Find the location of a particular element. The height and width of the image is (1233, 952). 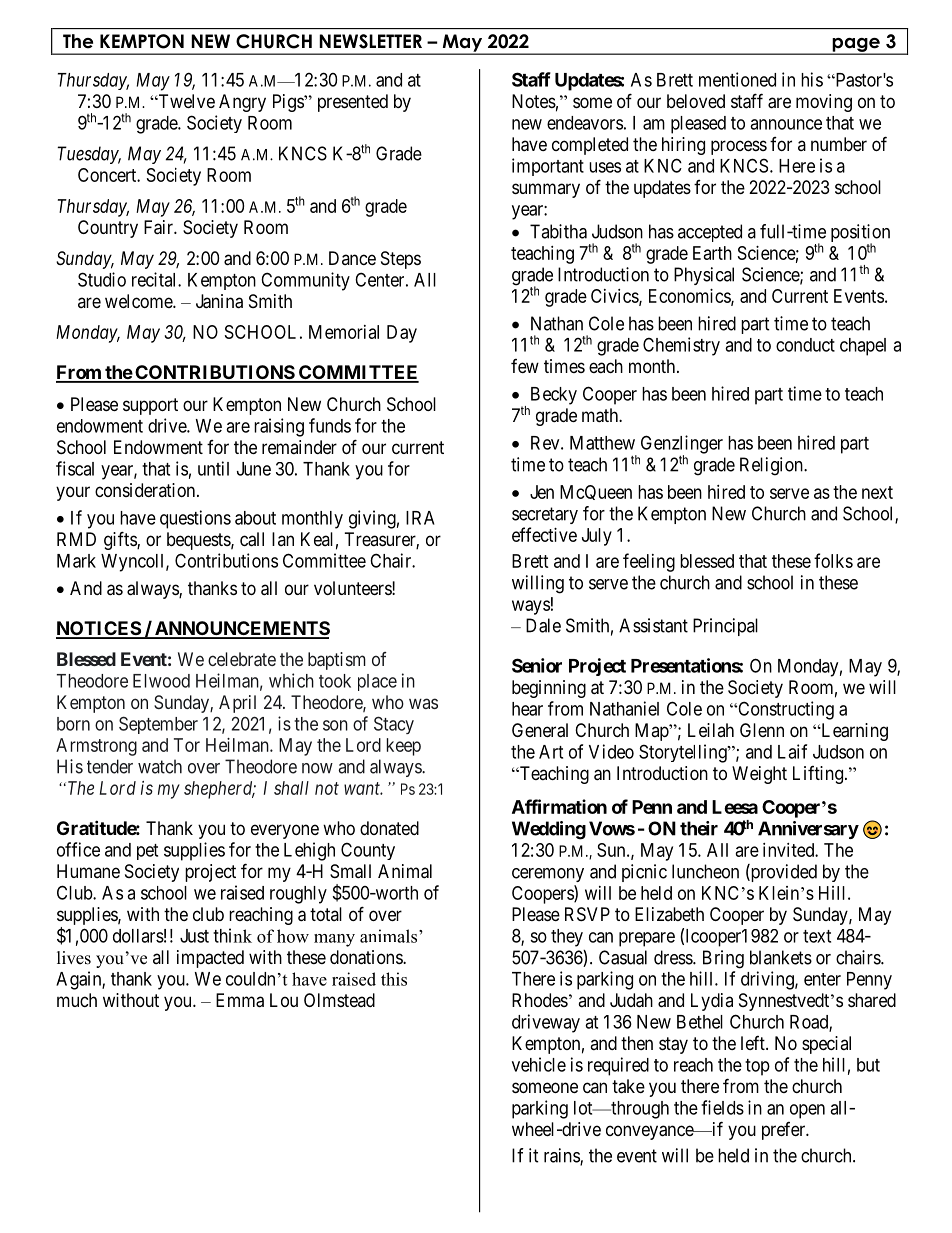

rains is located at coordinates (562, 1156).
